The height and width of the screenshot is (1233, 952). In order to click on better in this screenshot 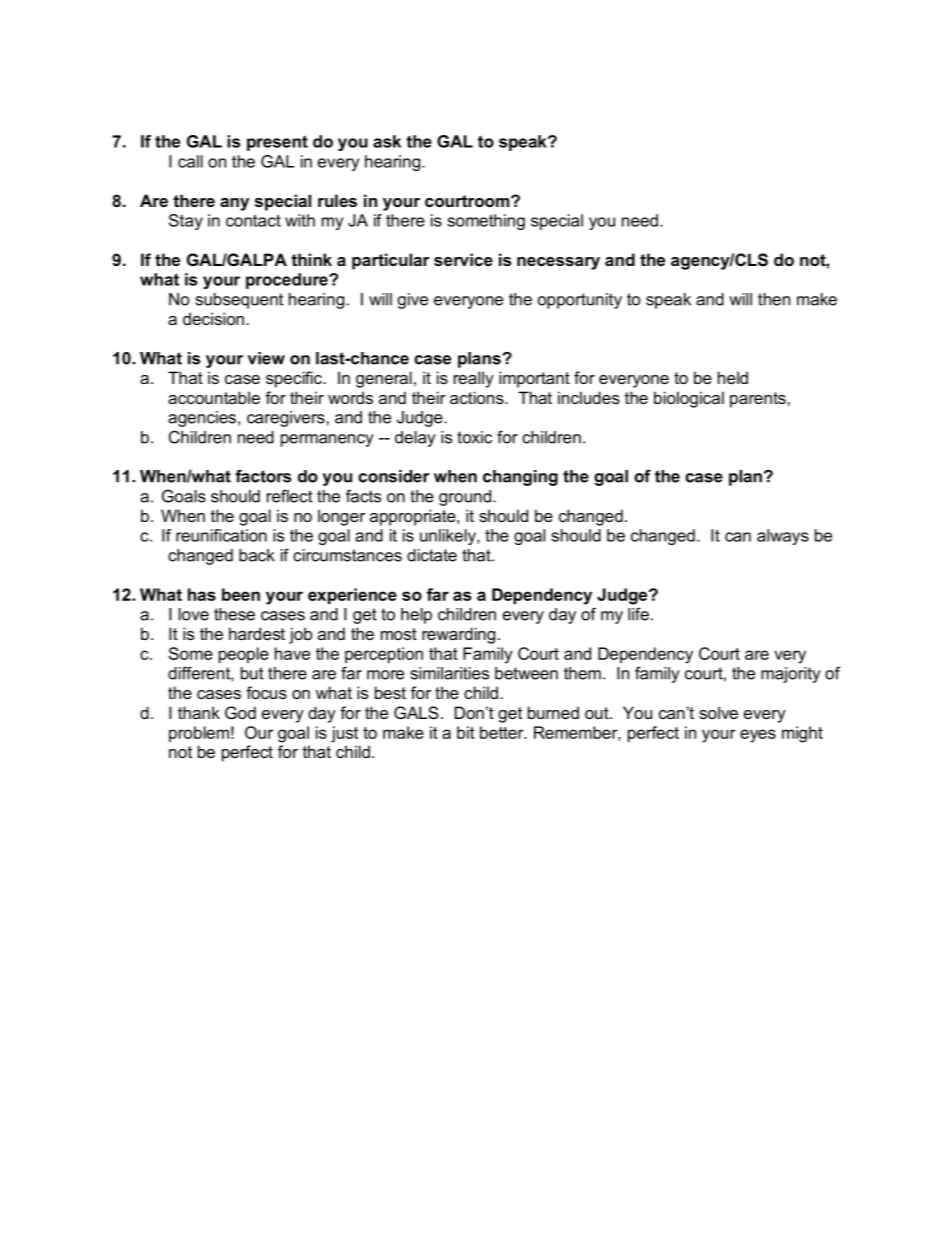, I will do `click(503, 732)`.
